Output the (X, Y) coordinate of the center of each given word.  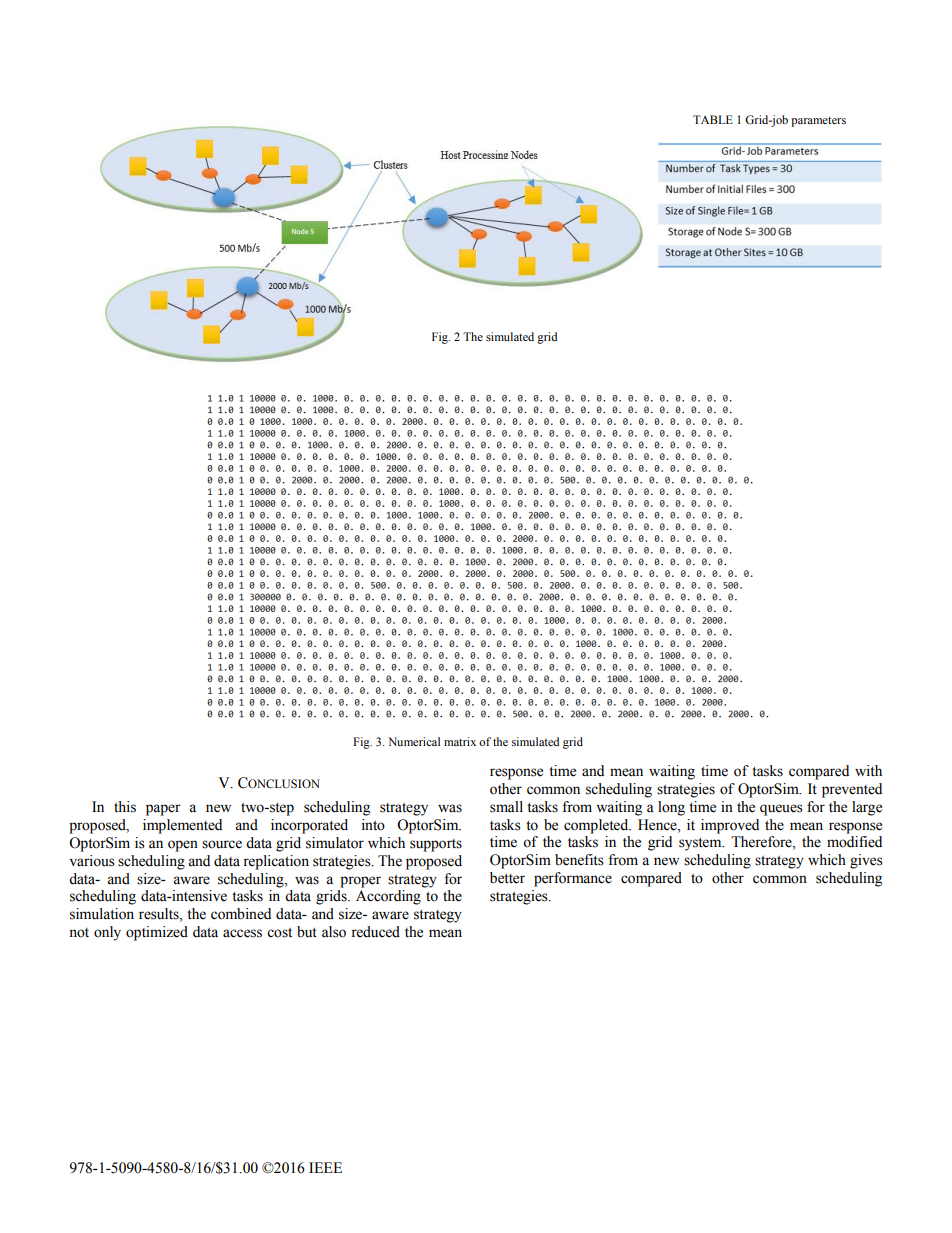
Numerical (414, 741)
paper (163, 810)
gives (866, 861)
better (507, 878)
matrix (460, 741)
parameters (818, 122)
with (868, 770)
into (373, 825)
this (125, 807)
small (506, 807)
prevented (852, 790)
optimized (157, 933)
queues (781, 810)
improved (730, 826)
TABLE (713, 119)
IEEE (325, 1167)
